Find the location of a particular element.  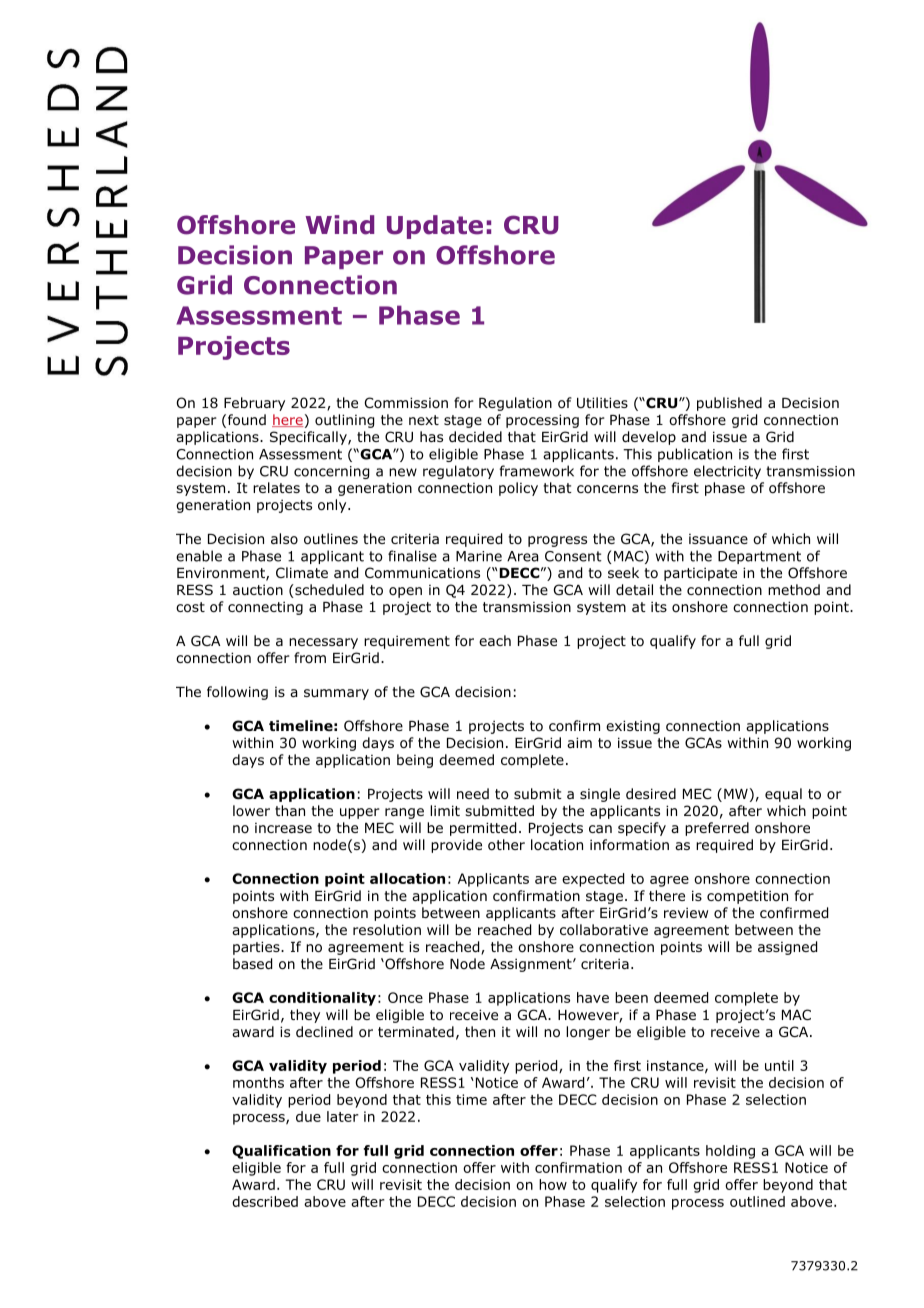

participate is located at coordinates (700, 574).
